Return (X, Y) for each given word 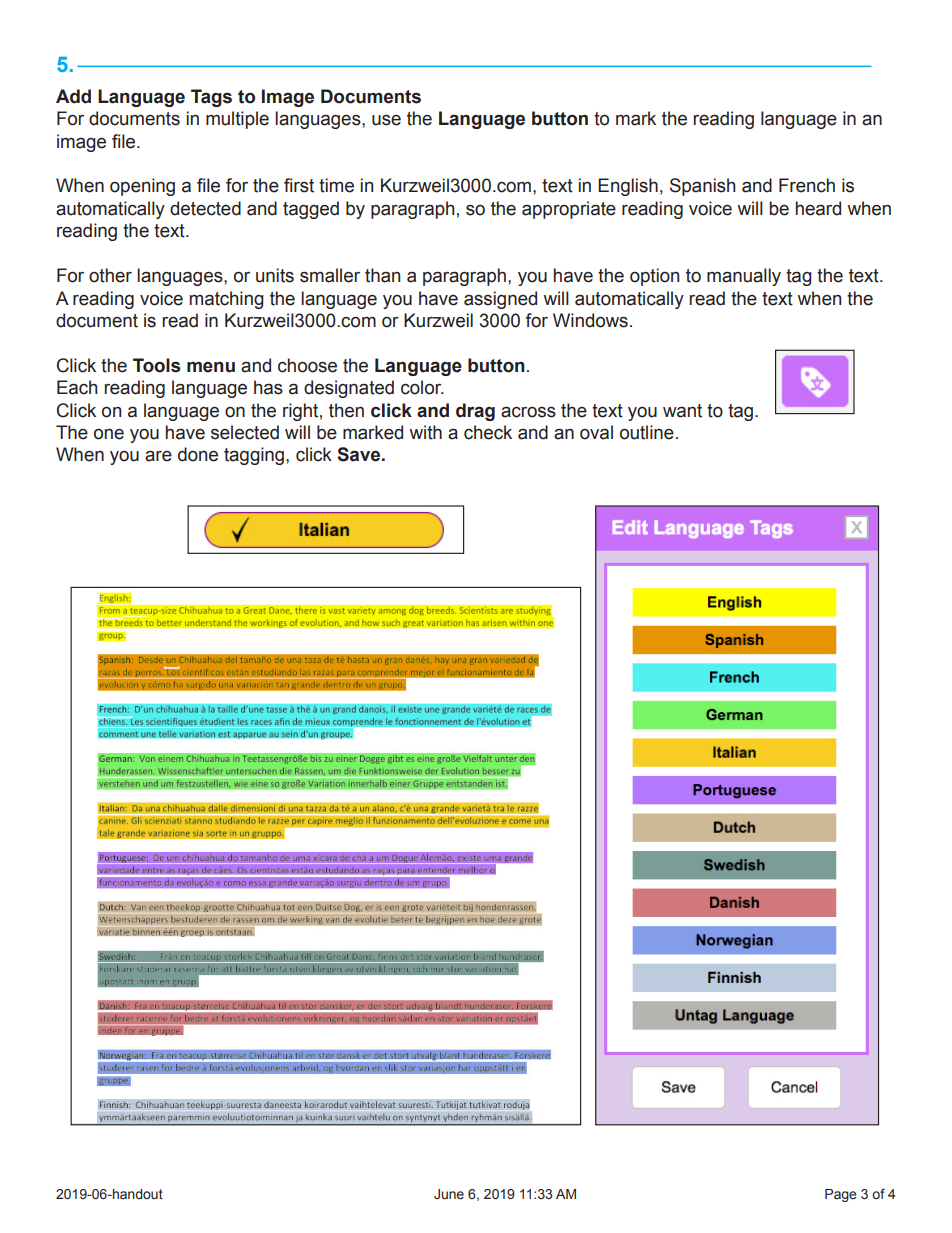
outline (647, 432)
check (488, 432)
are (158, 456)
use (386, 120)
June (449, 1194)
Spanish (702, 187)
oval (596, 432)
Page (841, 1195)
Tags (211, 98)
